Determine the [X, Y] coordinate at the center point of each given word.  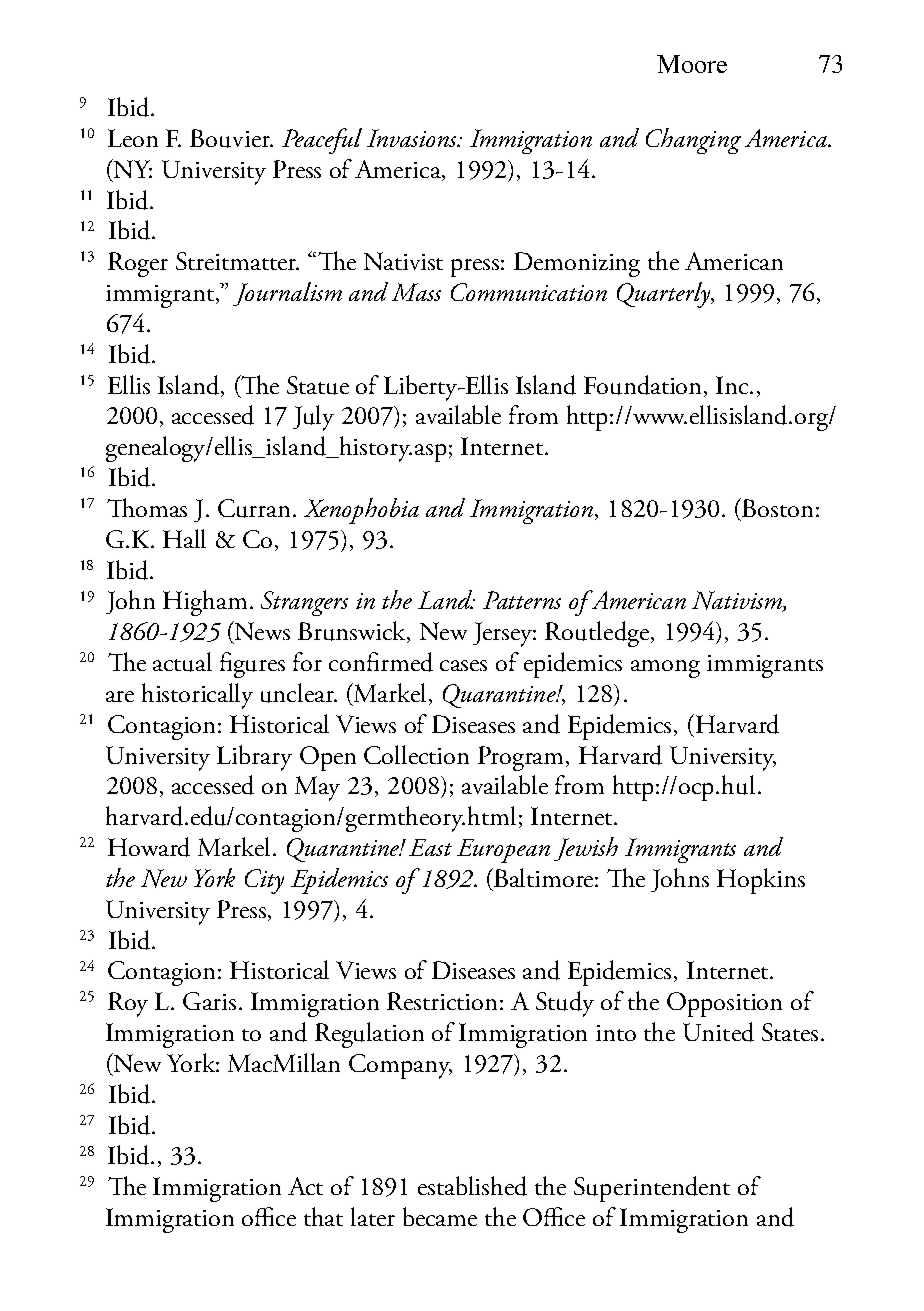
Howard [149, 847]
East [430, 847]
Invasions [413, 138]
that [323, 1216]
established [472, 1186]
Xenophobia [361, 511]
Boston [777, 508]
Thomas [147, 507]
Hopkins [761, 881]
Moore [692, 64]
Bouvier [231, 138]
